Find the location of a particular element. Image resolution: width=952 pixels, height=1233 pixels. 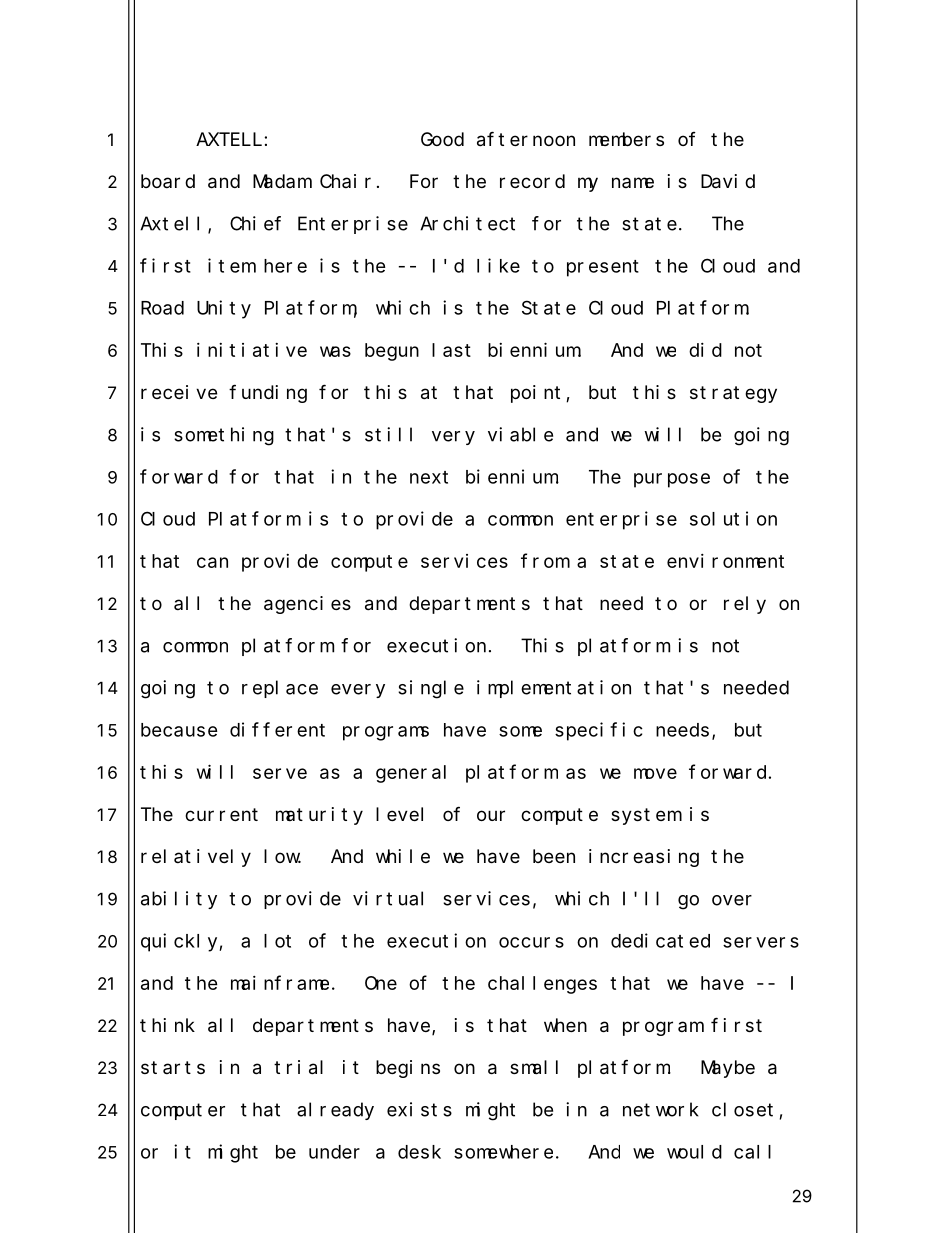

can is located at coordinates (212, 562).
